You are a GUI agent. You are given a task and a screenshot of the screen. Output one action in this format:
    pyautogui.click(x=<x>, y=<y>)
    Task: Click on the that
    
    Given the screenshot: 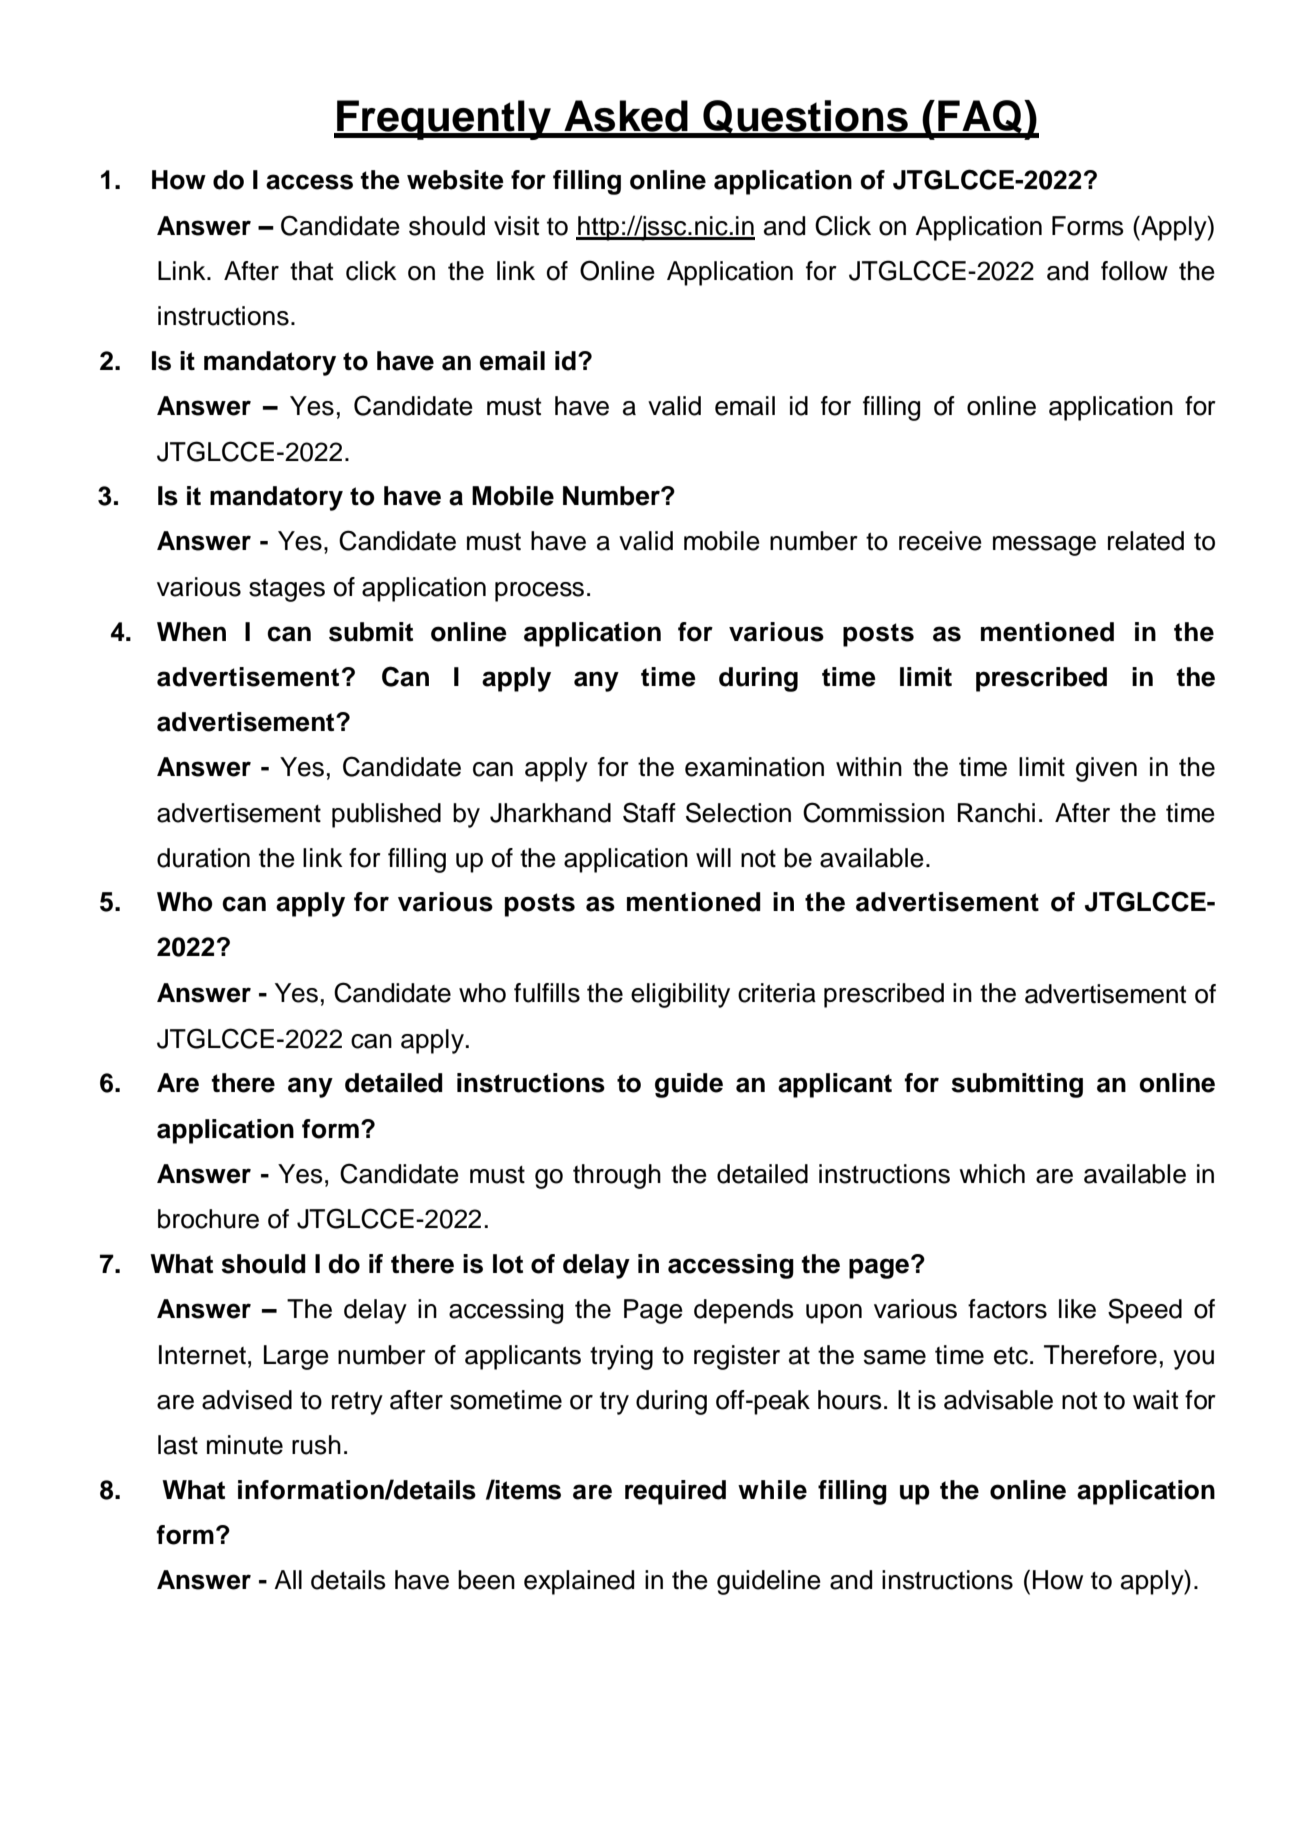 What is the action you would take?
    pyautogui.click(x=311, y=271)
